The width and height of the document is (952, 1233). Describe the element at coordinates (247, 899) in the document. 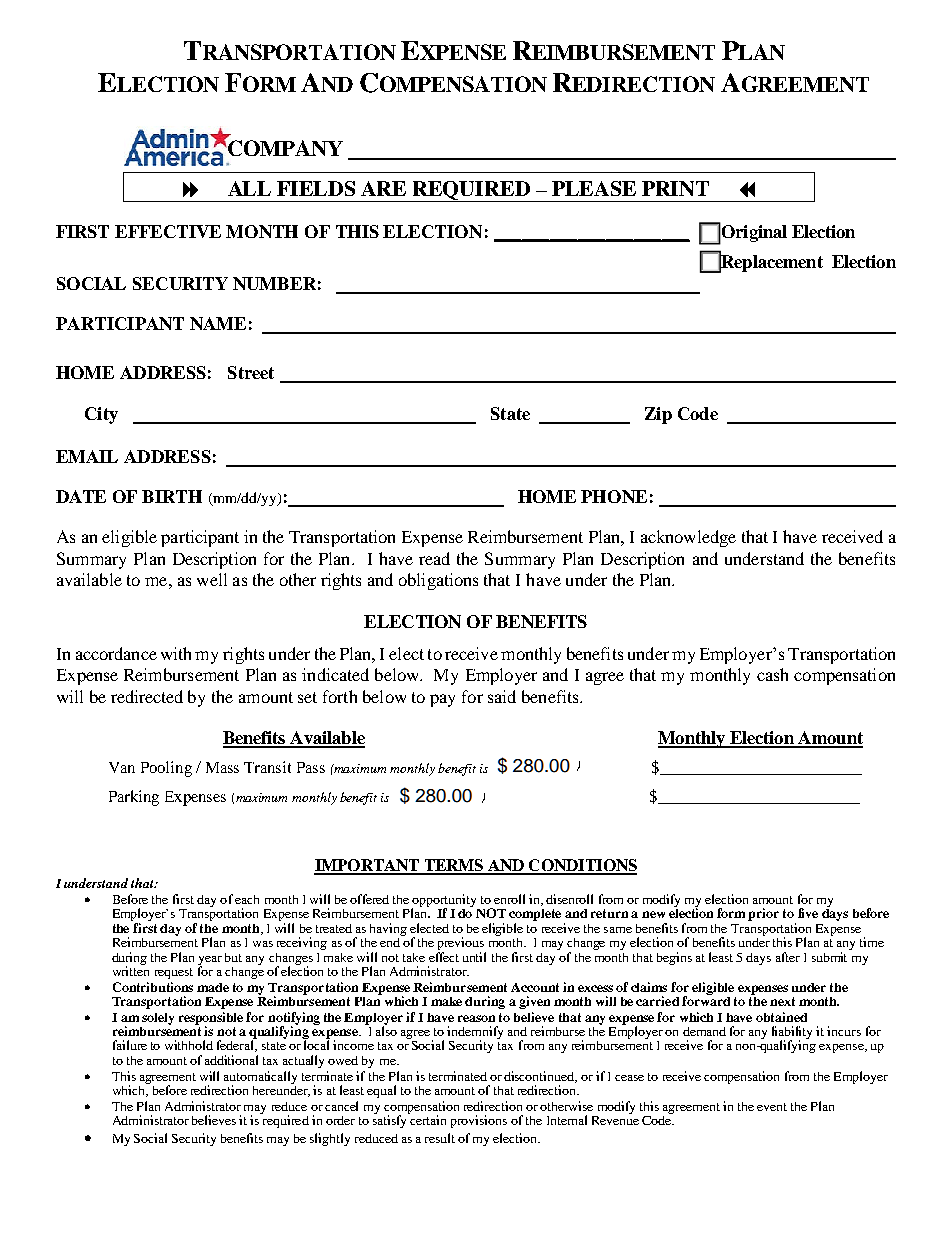

I see `each` at that location.
